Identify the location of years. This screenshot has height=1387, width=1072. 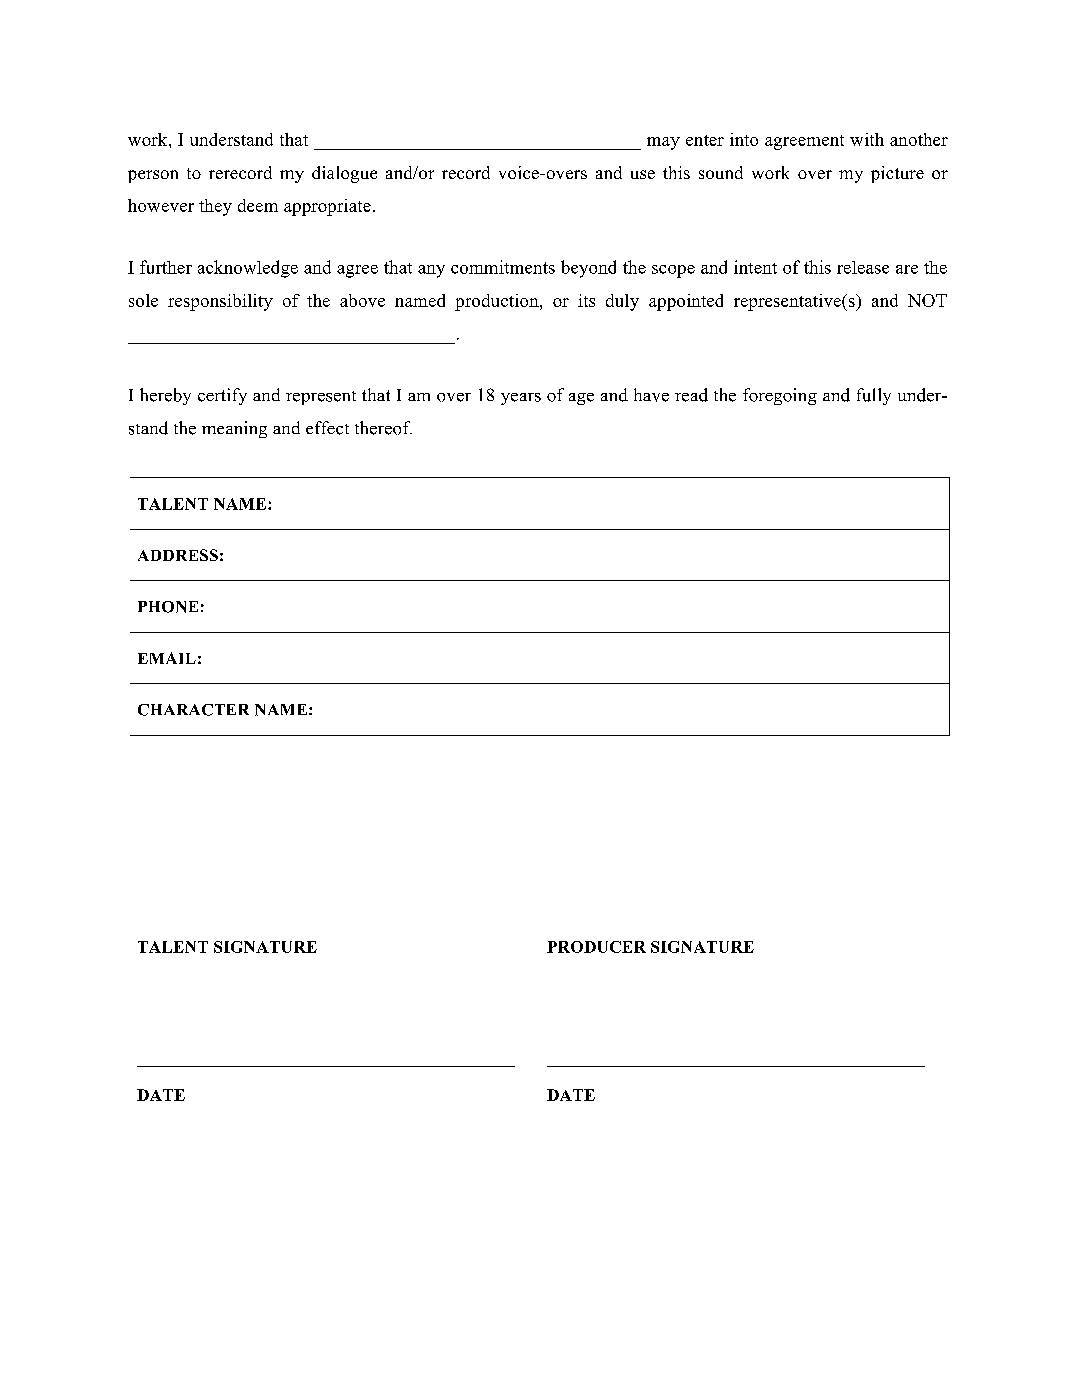
(521, 399).
